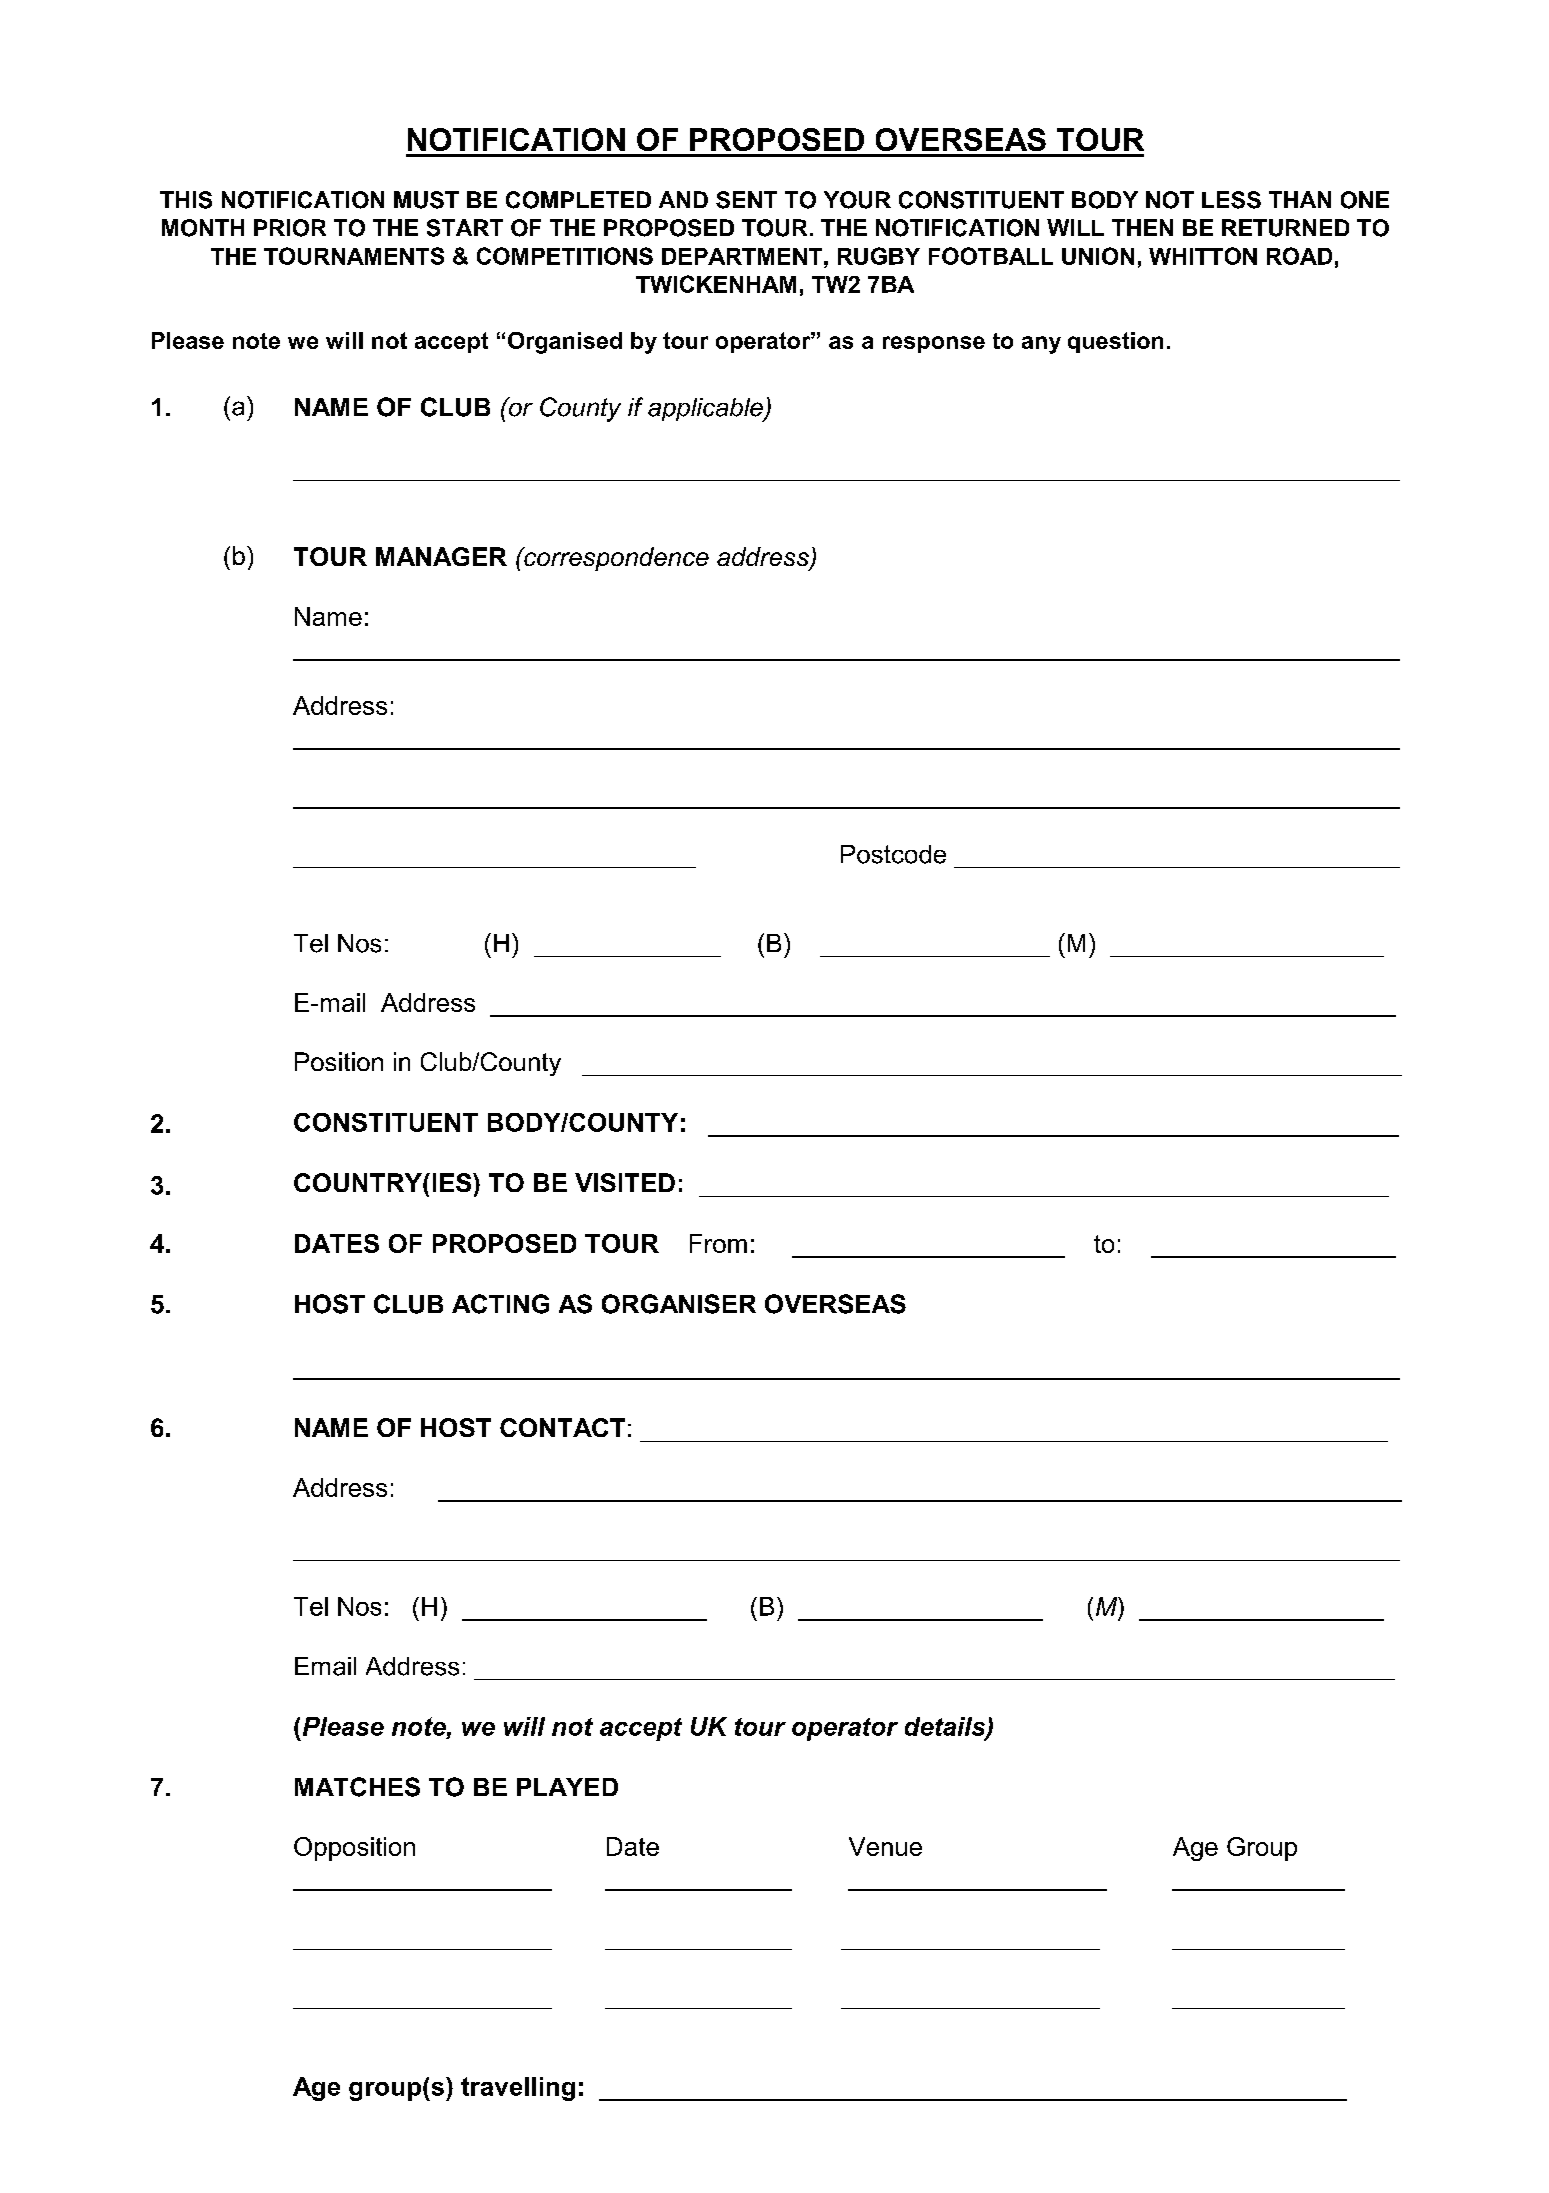 The height and width of the screenshot is (2193, 1549). Describe the element at coordinates (718, 1243) in the screenshot. I see `From` at that location.
